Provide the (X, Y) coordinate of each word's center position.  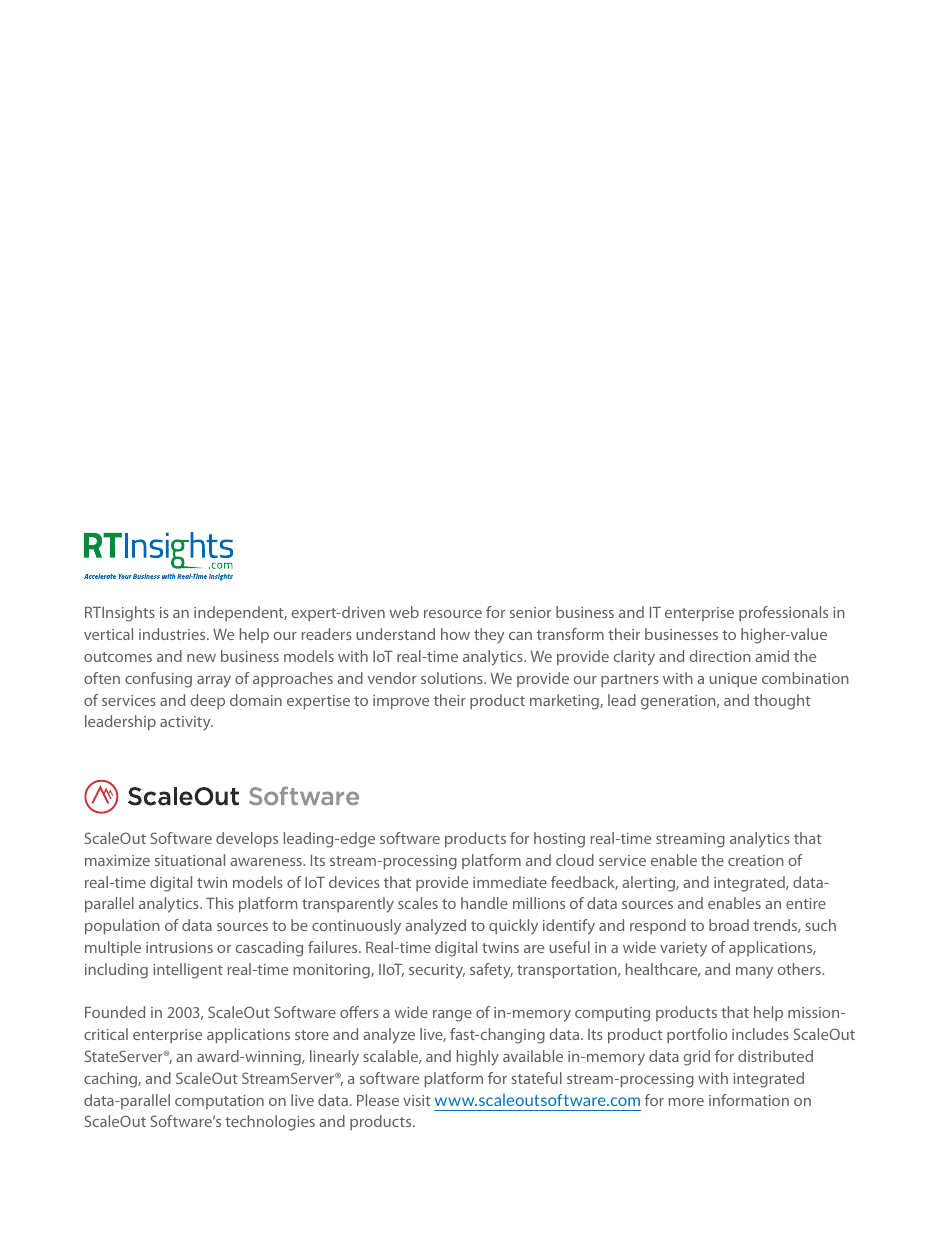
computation (219, 1102)
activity (186, 723)
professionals (783, 613)
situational (190, 860)
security (437, 971)
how (455, 634)
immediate (510, 882)
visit (417, 1100)
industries (173, 634)
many (754, 973)
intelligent (188, 971)
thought (782, 702)
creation (756, 860)
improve (401, 702)
